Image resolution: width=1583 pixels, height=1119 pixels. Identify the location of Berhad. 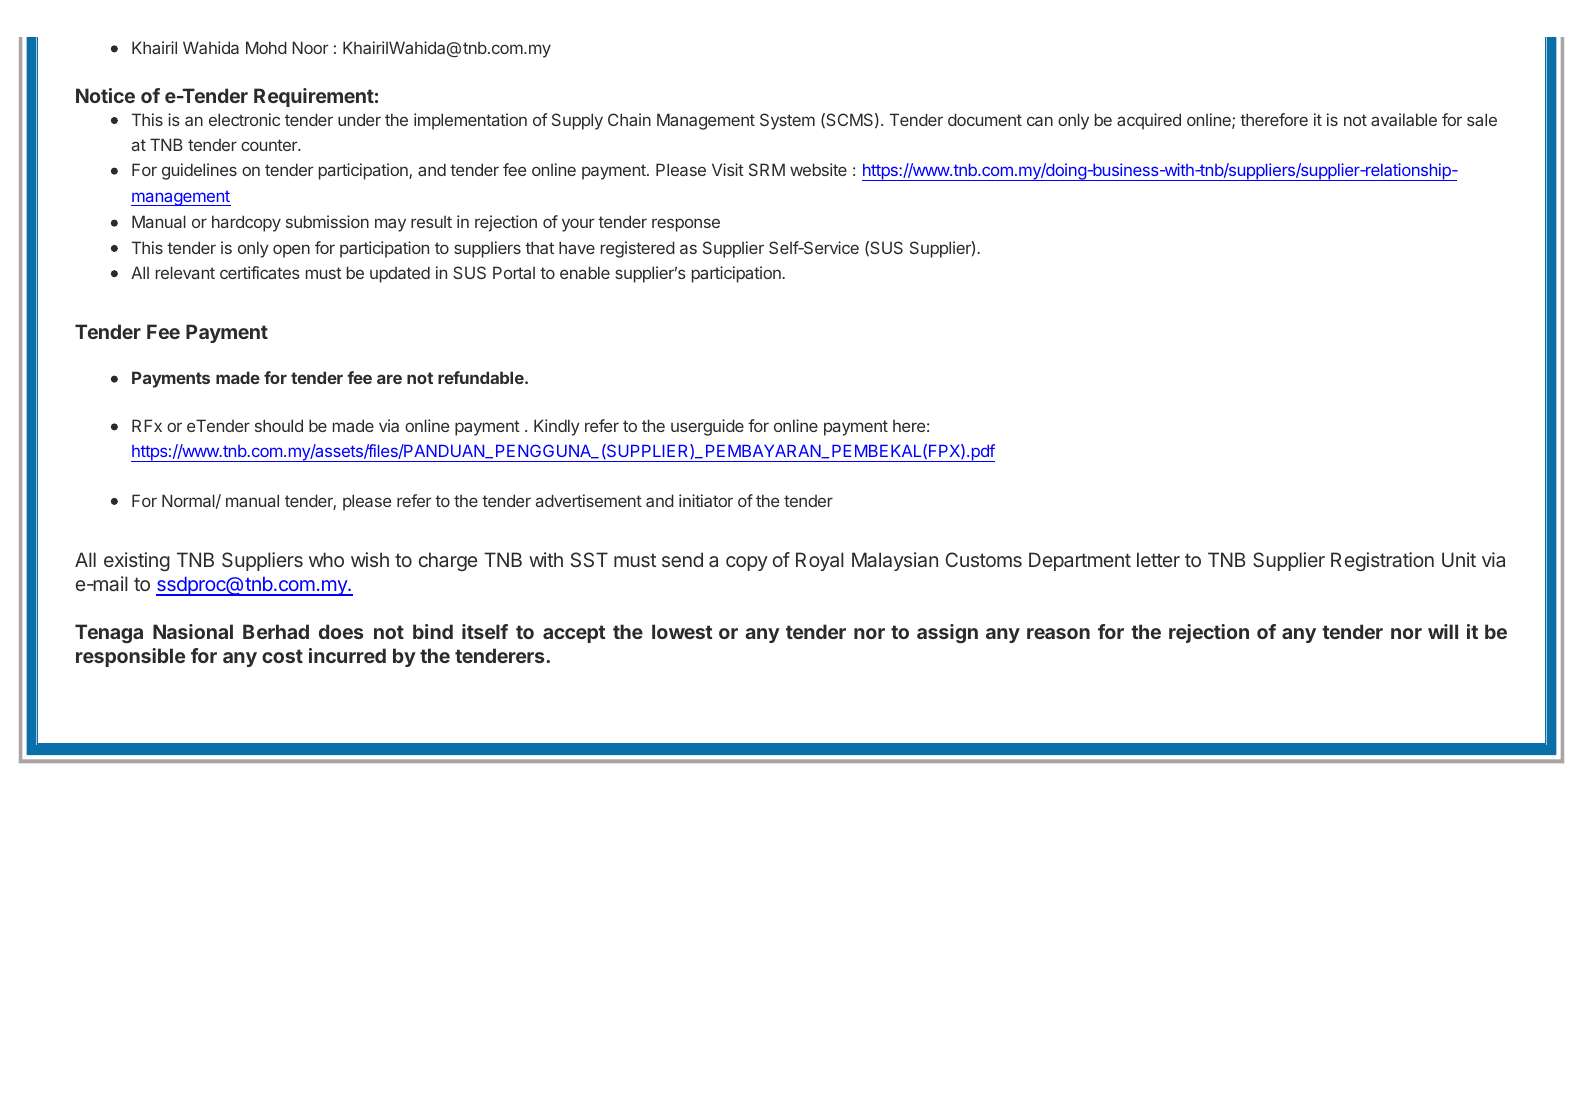
(276, 631).
